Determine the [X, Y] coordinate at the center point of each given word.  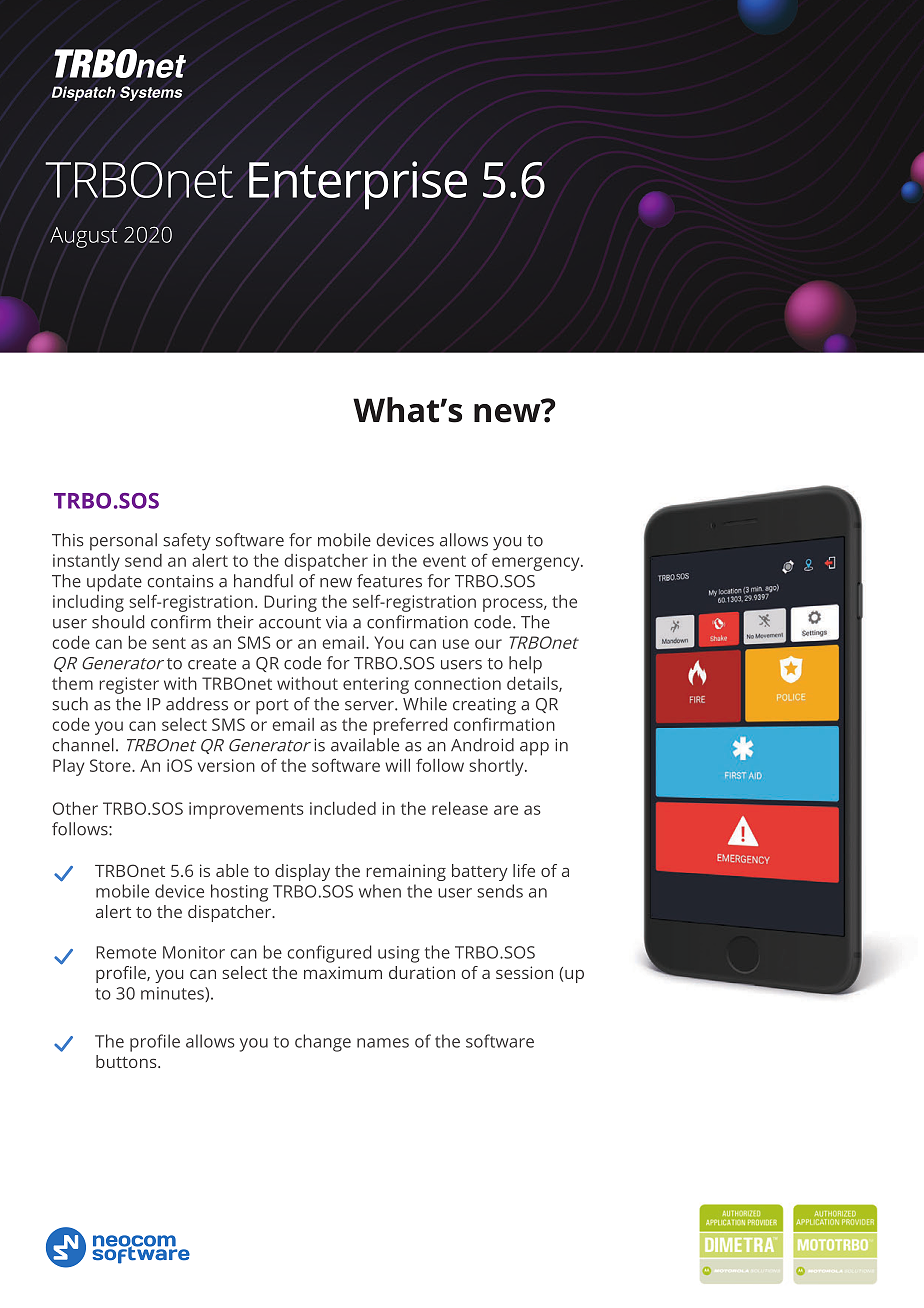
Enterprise [358, 185]
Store [111, 765]
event [444, 561]
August [83, 237]
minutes [173, 994]
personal [123, 542]
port [272, 707]
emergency [537, 564]
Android [482, 745]
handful [263, 581]
